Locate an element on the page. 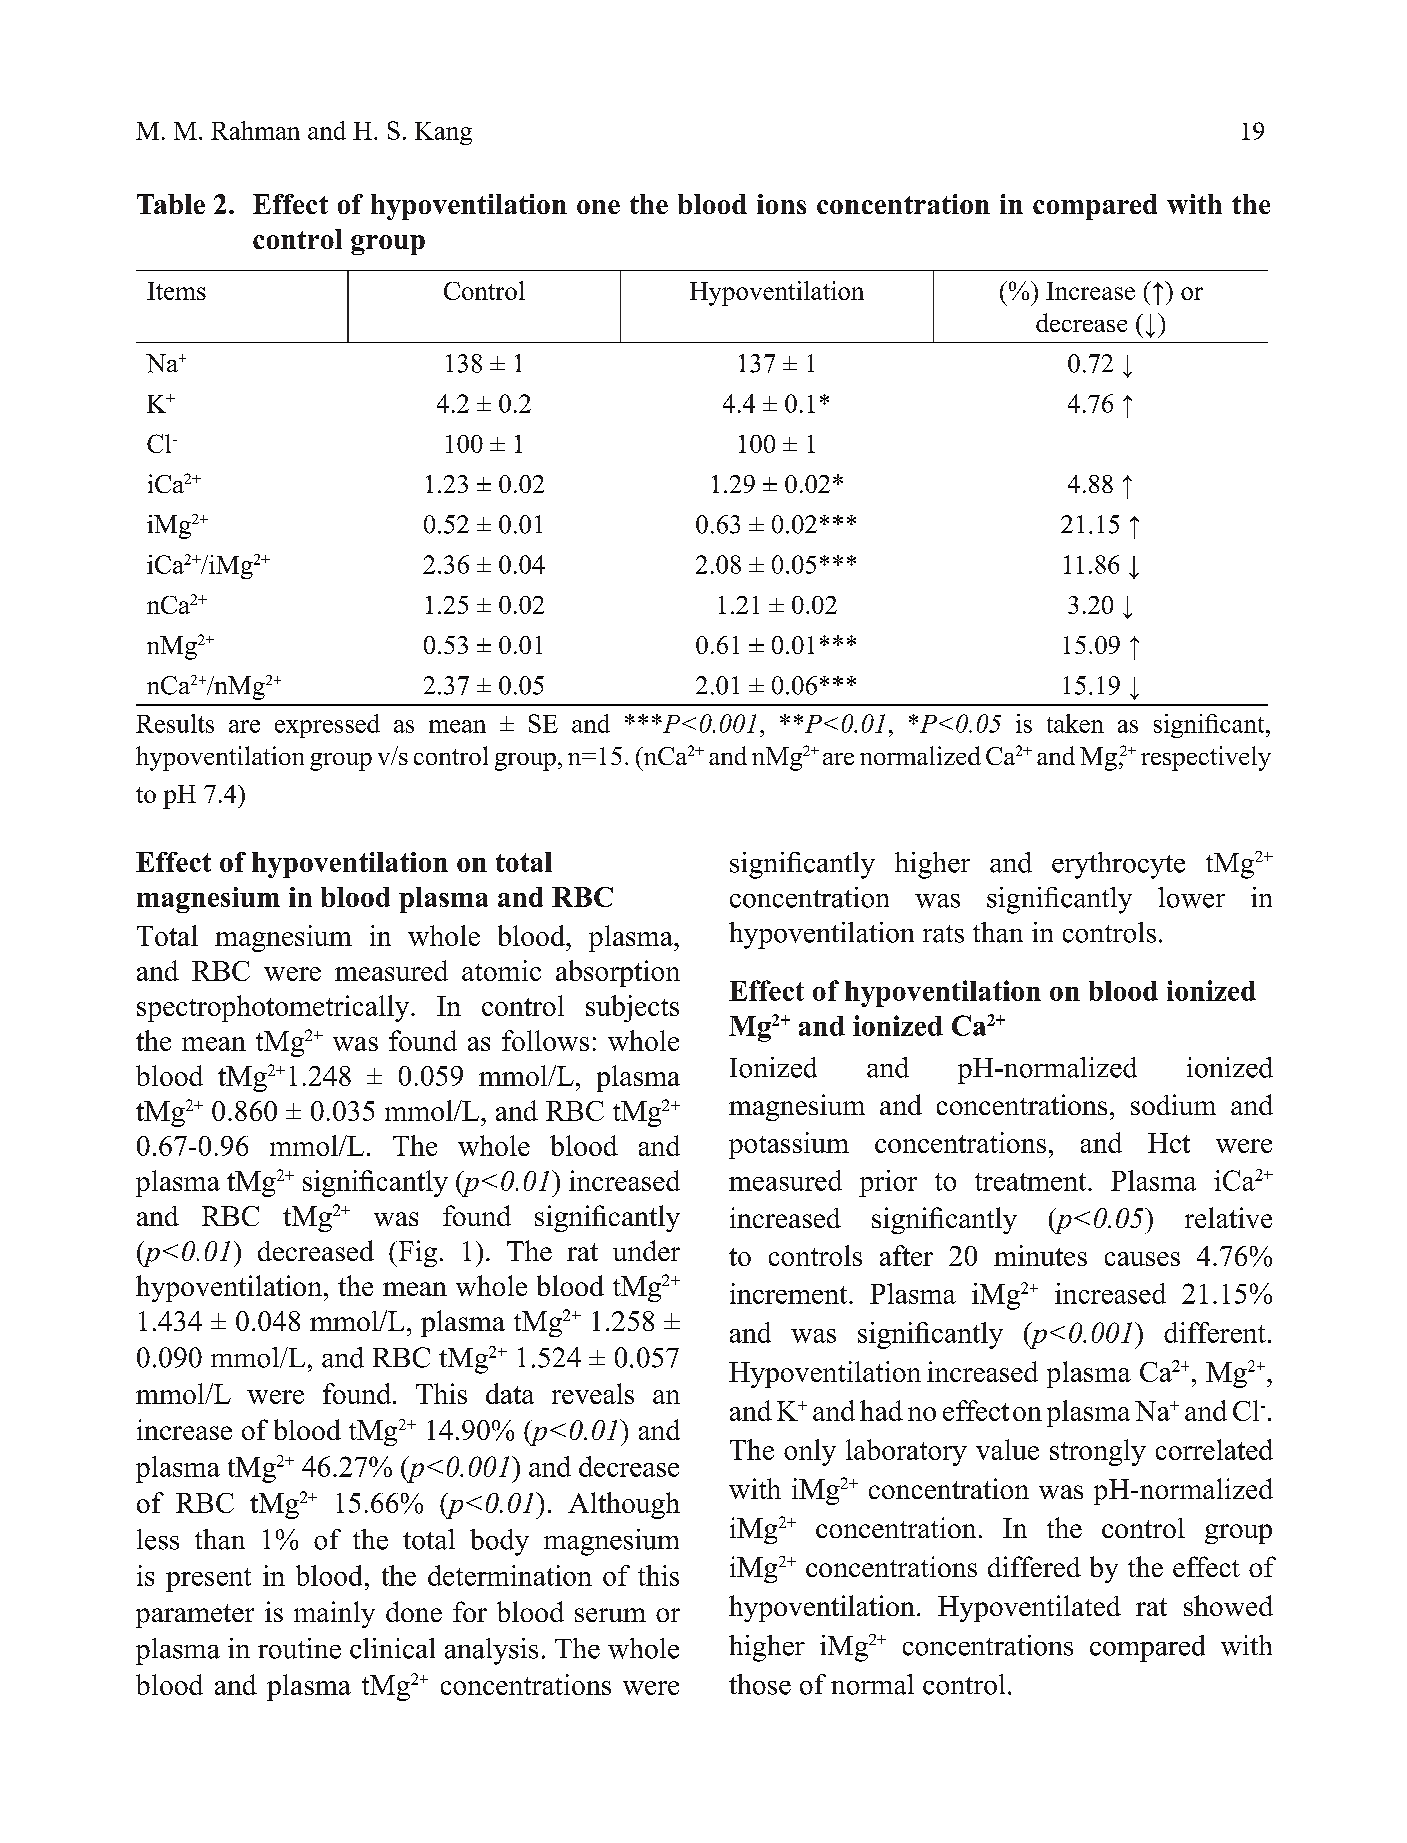 This page has height=1843, width=1407. absorption is located at coordinates (618, 973).
